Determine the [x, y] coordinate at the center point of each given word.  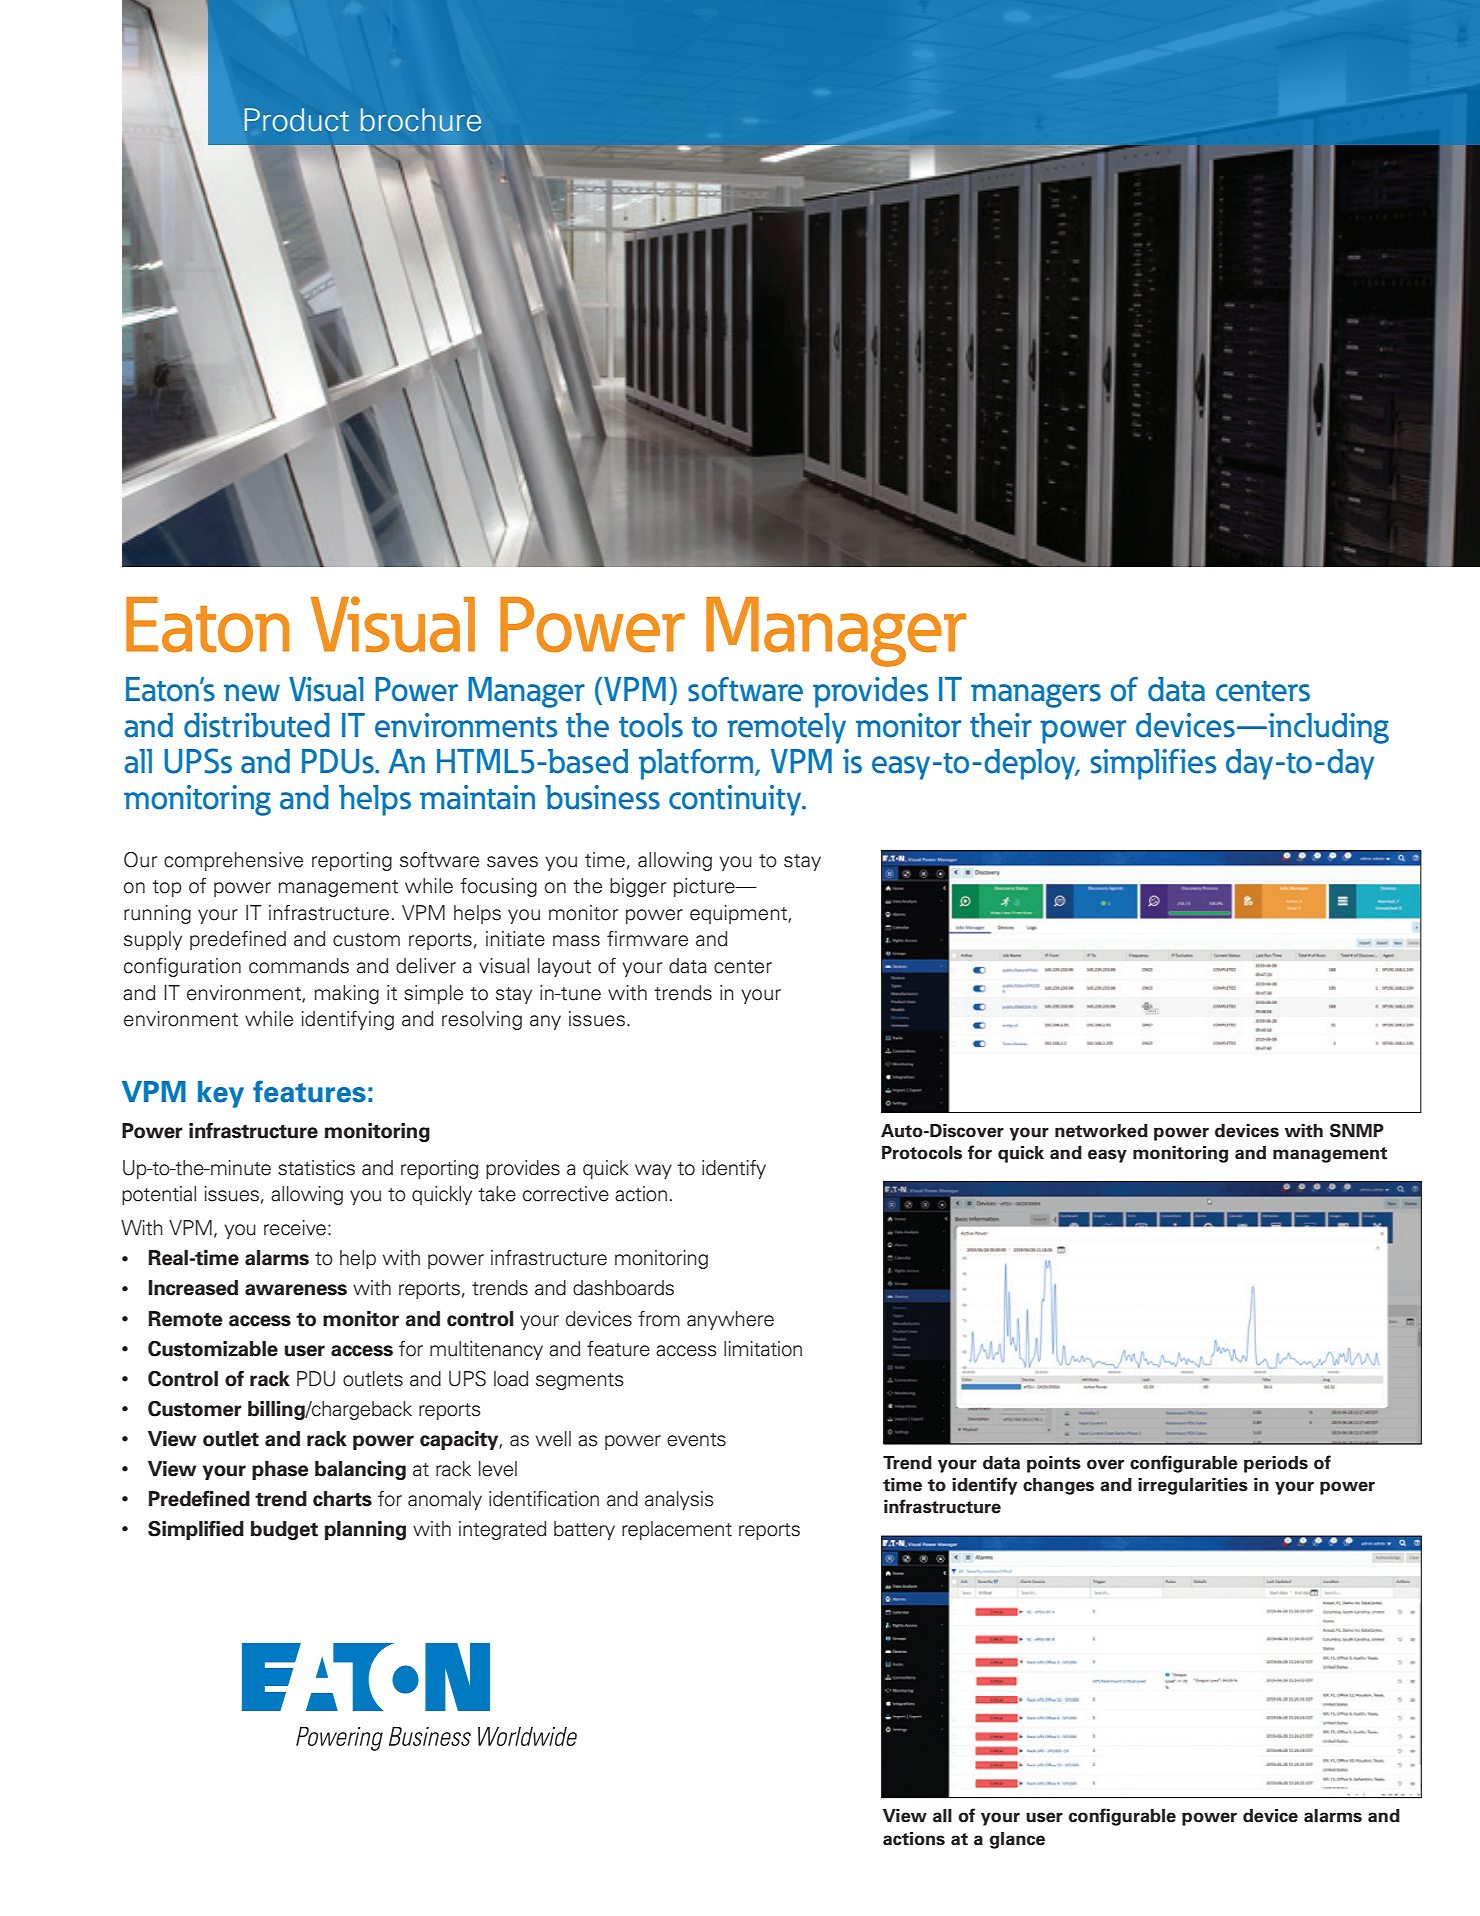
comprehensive [233, 861]
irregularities [1193, 1486]
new [252, 693]
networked [1101, 1131]
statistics [316, 1168]
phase [280, 1470]
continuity [736, 800]
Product [297, 120]
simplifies [1153, 764]
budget [284, 1530]
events [696, 1440]
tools [651, 725]
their [1001, 725]
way [653, 1171]
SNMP [1357, 1130]
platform [697, 764]
